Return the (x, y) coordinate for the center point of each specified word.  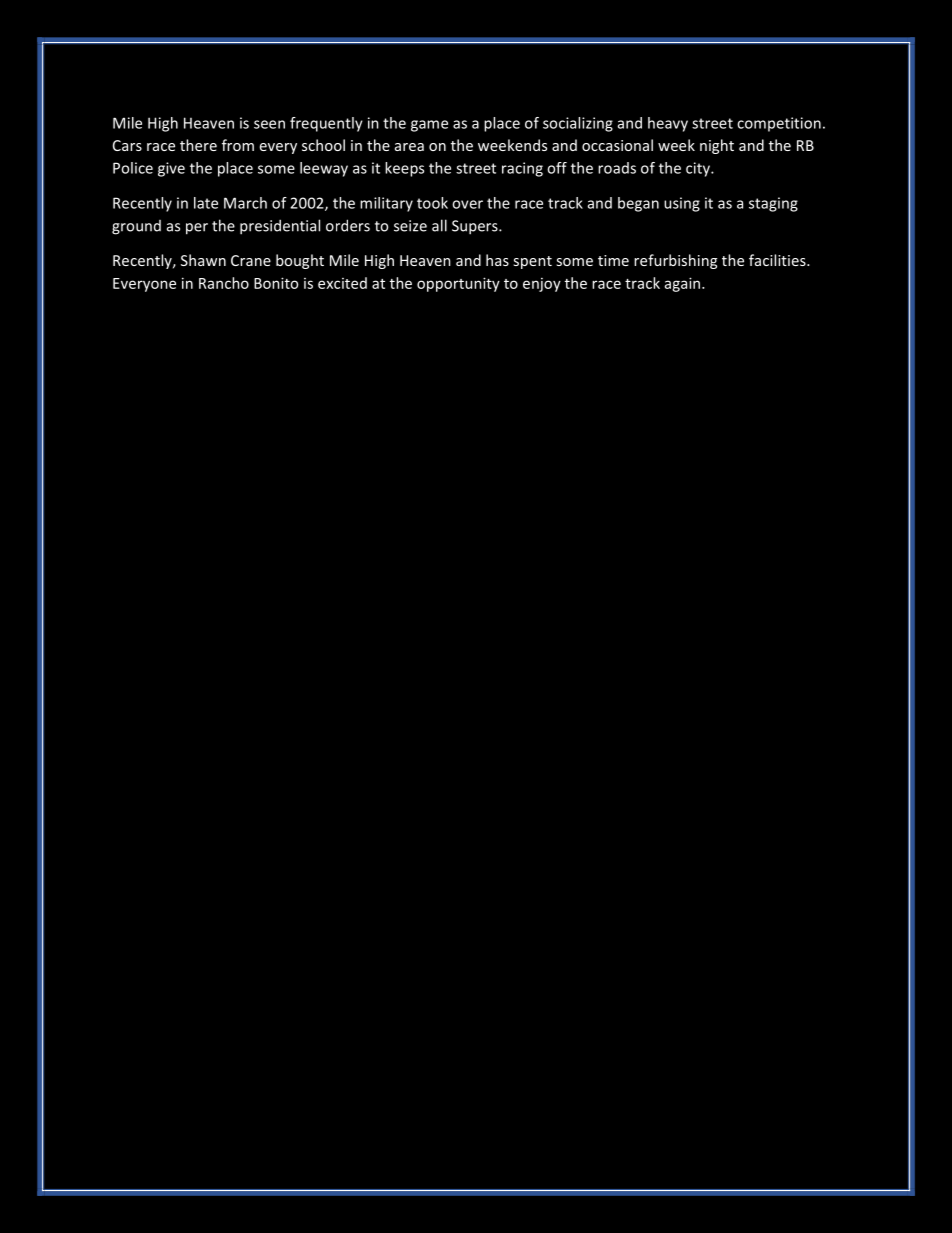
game (429, 126)
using (682, 204)
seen (269, 124)
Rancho (224, 283)
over (467, 204)
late (206, 203)
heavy (668, 124)
